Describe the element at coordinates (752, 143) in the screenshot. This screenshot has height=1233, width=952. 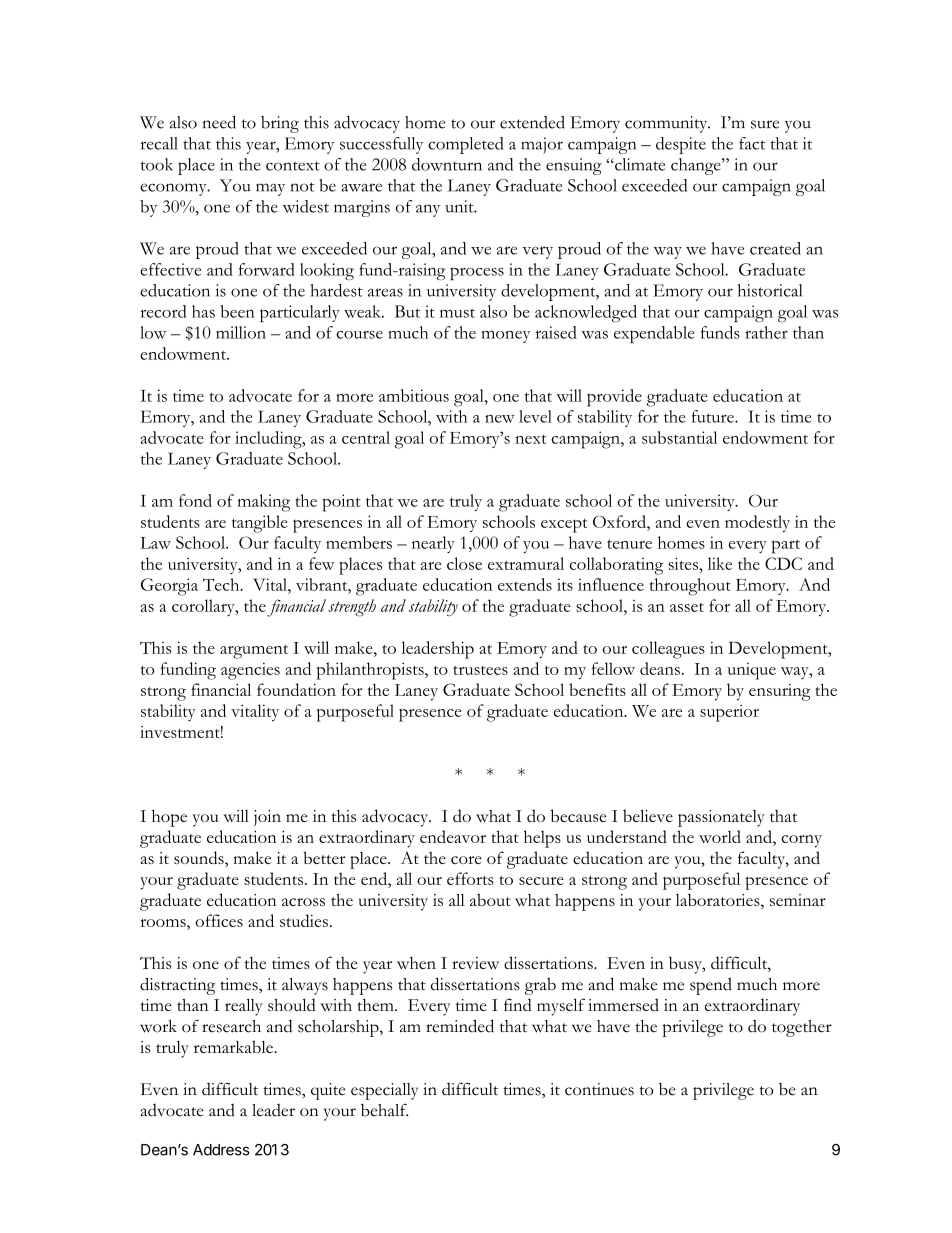
I see `fact` at that location.
